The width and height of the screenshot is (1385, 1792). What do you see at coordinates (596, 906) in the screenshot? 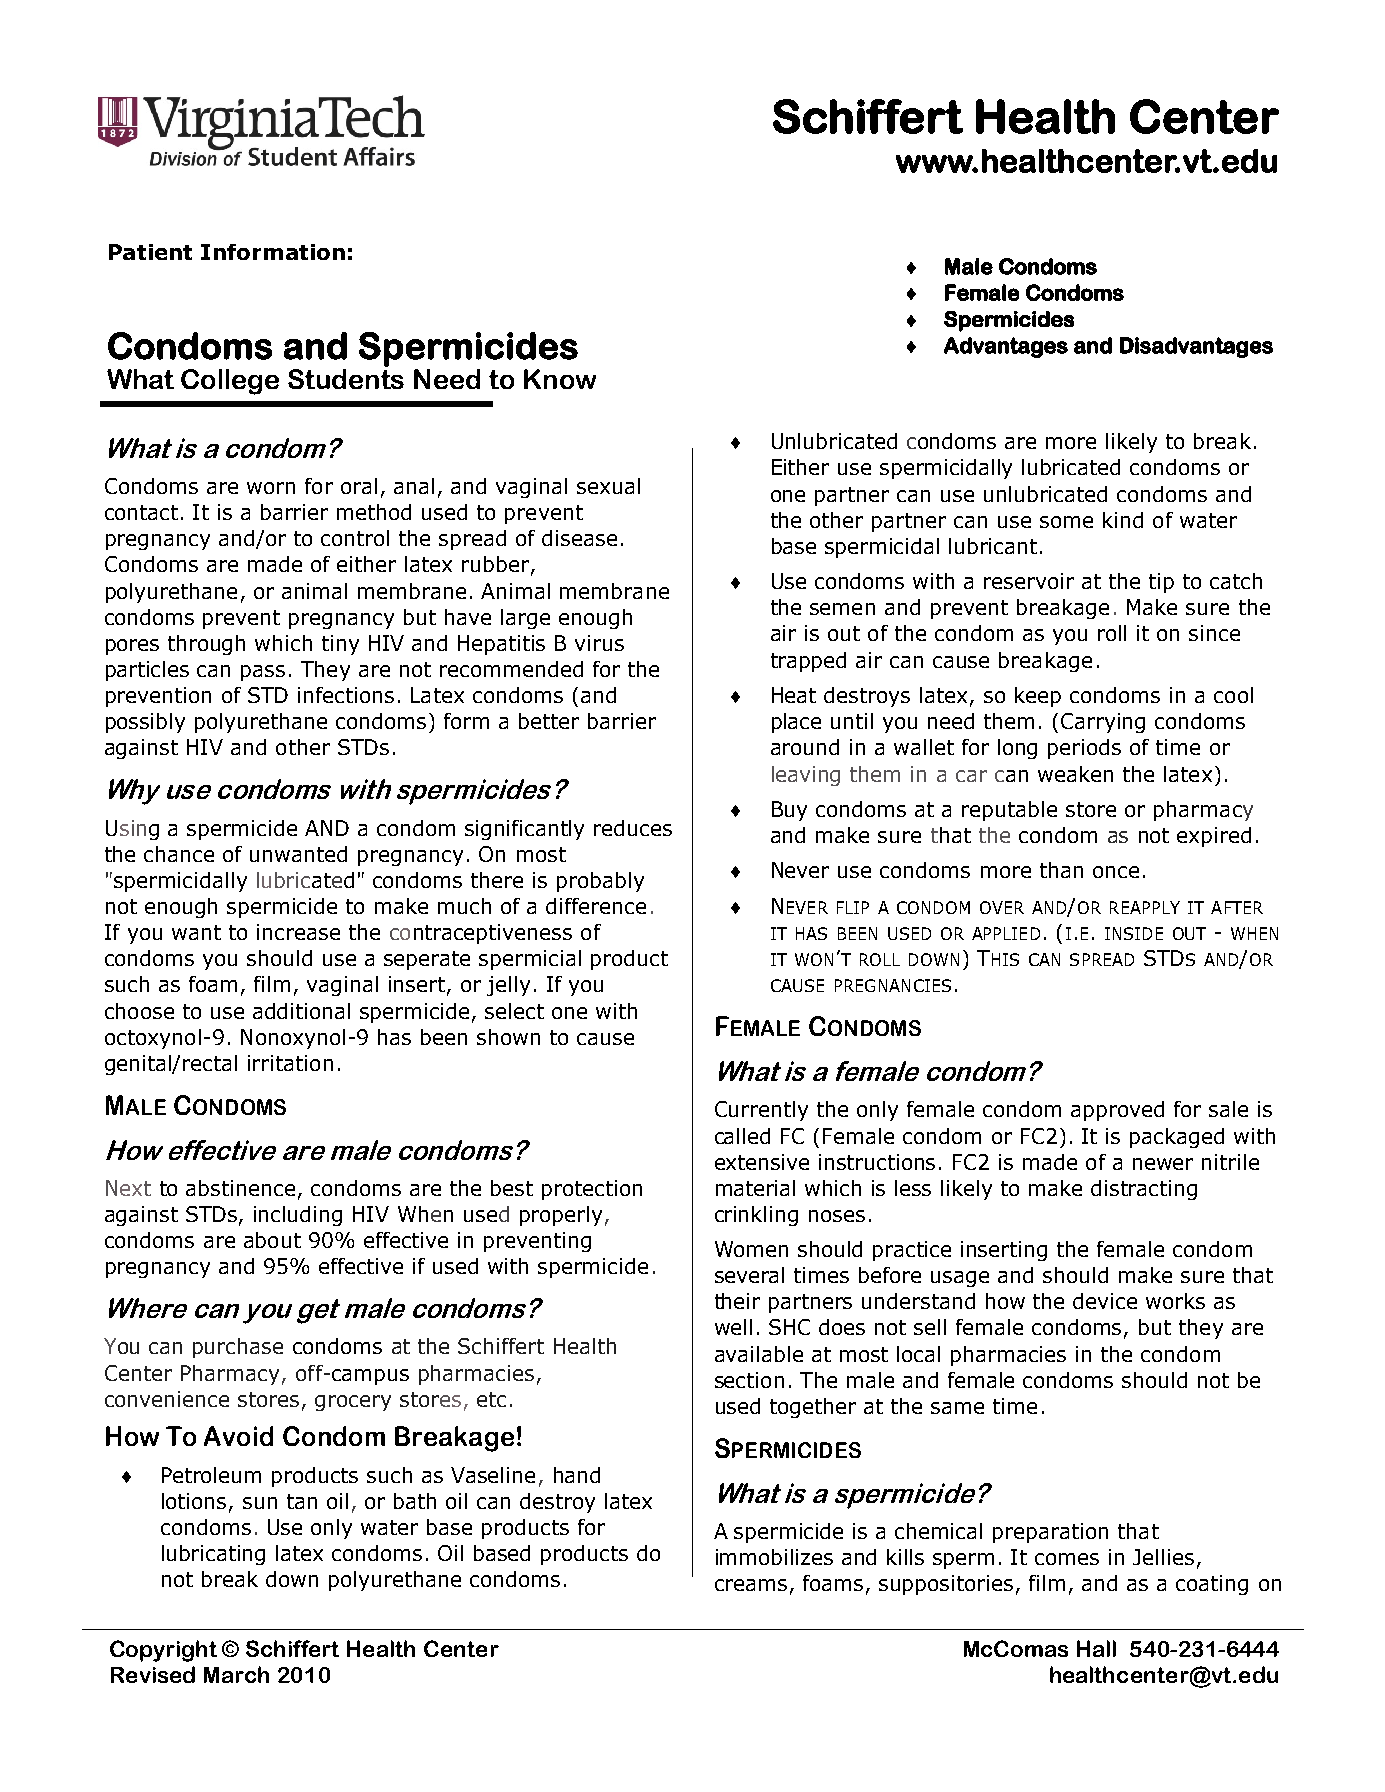
I see `difference` at bounding box center [596, 906].
